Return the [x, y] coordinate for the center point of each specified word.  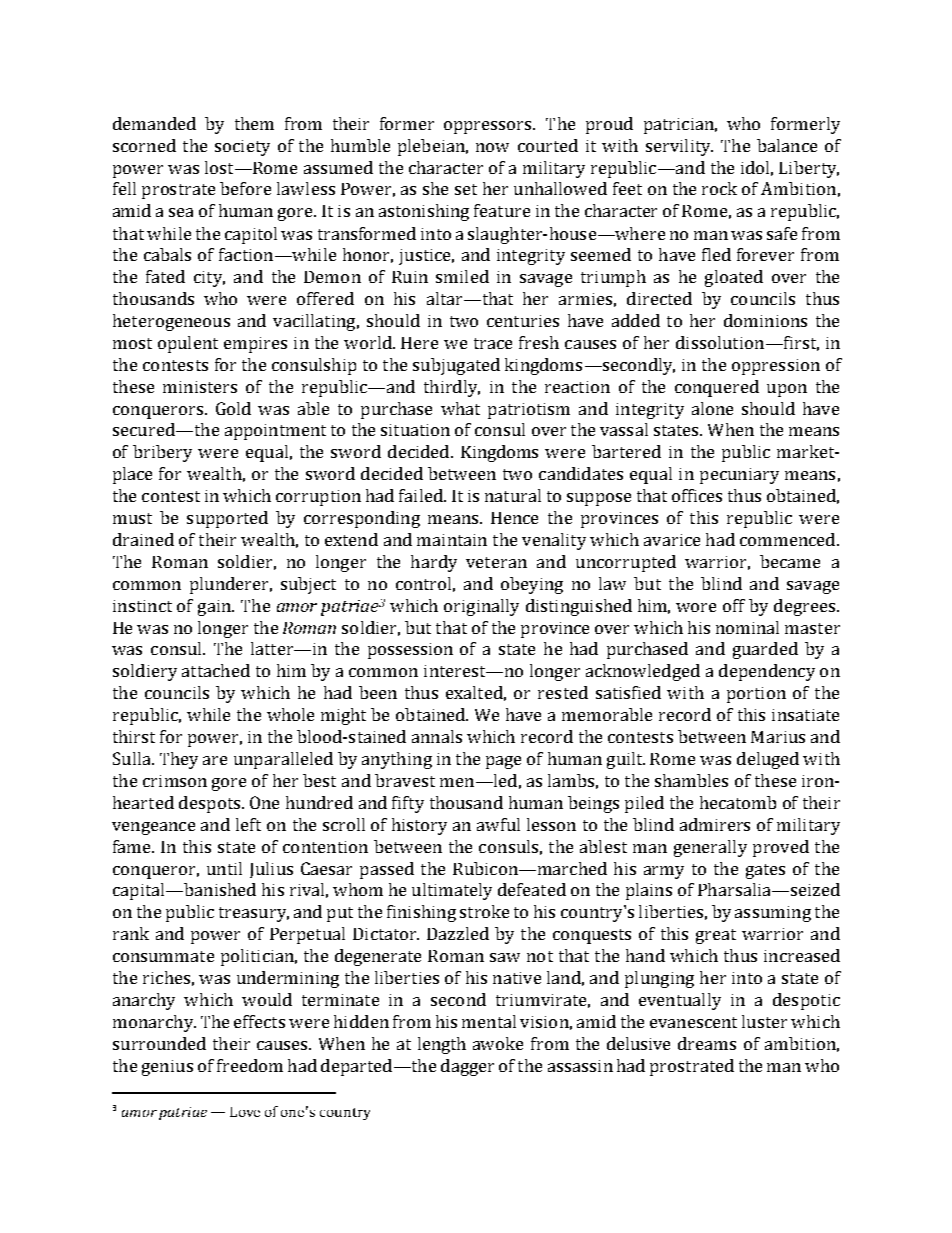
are [215, 760]
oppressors [489, 127]
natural [513, 495]
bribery [162, 453]
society [242, 148]
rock [719, 188]
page [503, 762]
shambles [691, 780]
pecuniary [739, 476]
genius [167, 1068]
